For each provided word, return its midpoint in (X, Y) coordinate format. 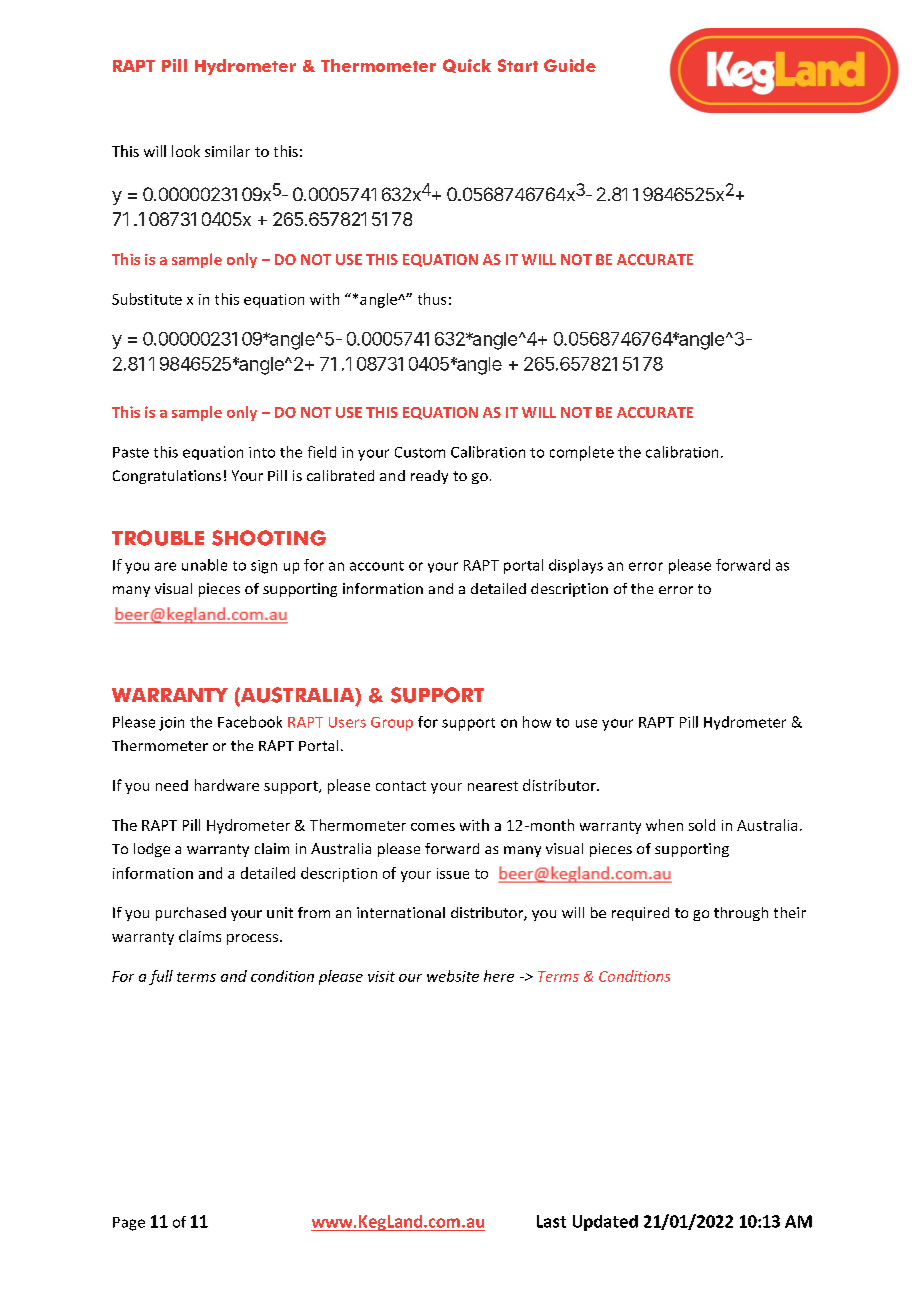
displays (576, 566)
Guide (570, 65)
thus (432, 299)
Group (392, 724)
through (741, 914)
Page (129, 1224)
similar (227, 151)
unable (204, 565)
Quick (467, 66)
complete (582, 453)
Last (551, 1221)
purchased (191, 914)
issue (453, 873)
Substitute (147, 299)
